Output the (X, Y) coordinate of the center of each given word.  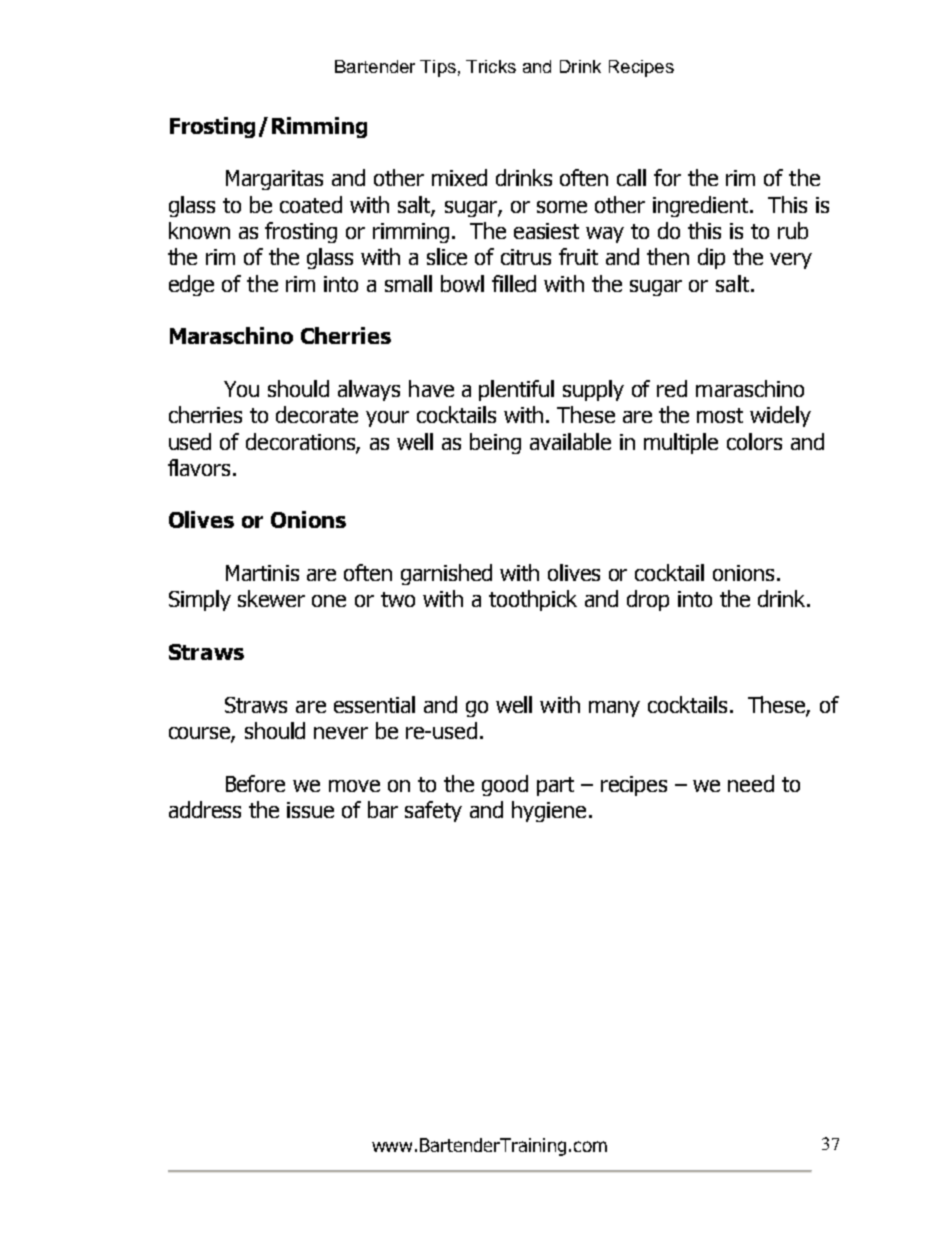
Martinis (262, 573)
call (631, 177)
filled (514, 283)
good (505, 785)
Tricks (491, 66)
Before (255, 783)
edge (191, 285)
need (751, 783)
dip (711, 258)
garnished (446, 574)
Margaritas (274, 180)
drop (648, 600)
